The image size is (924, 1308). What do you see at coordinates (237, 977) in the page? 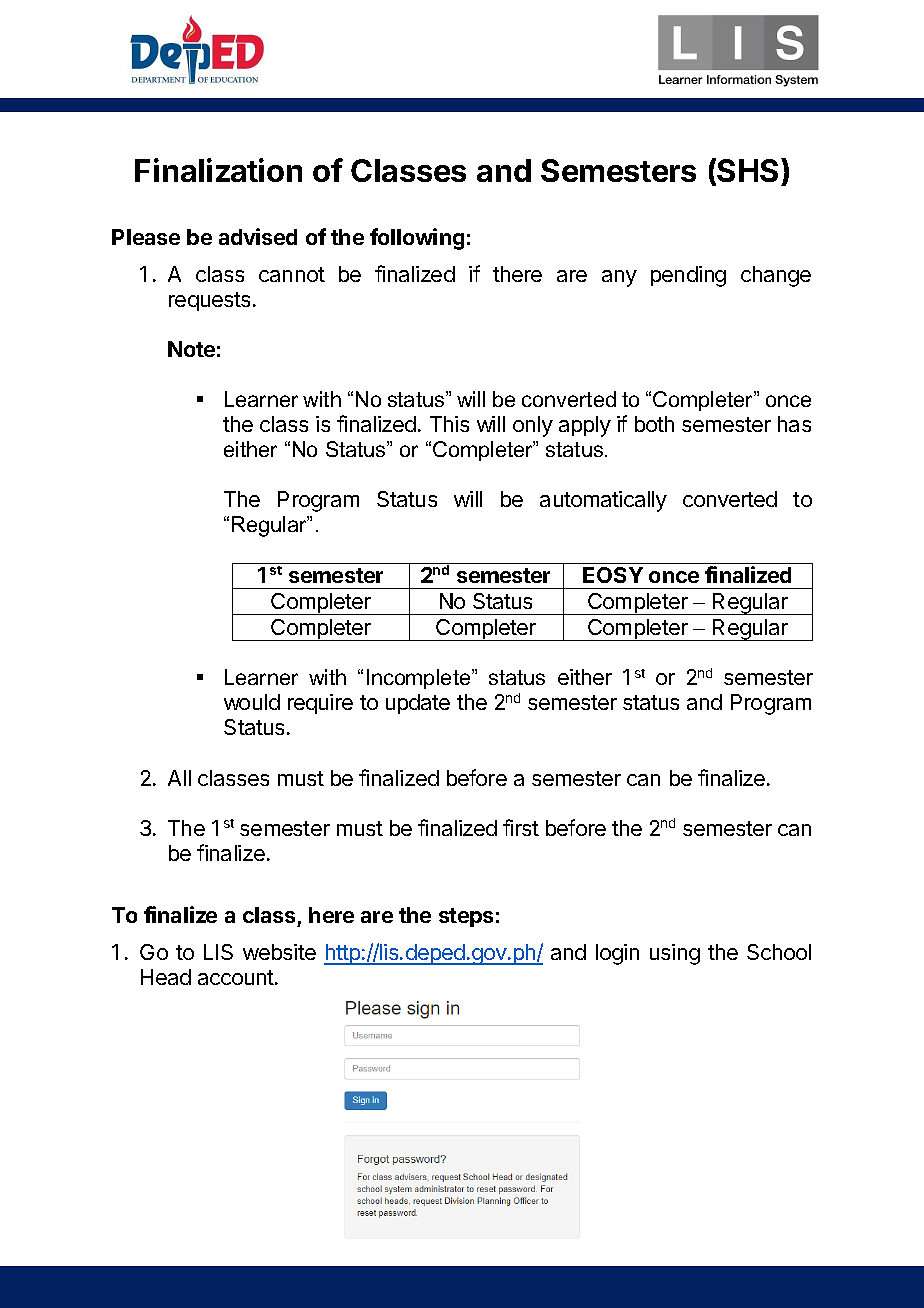
I see `account` at bounding box center [237, 977].
